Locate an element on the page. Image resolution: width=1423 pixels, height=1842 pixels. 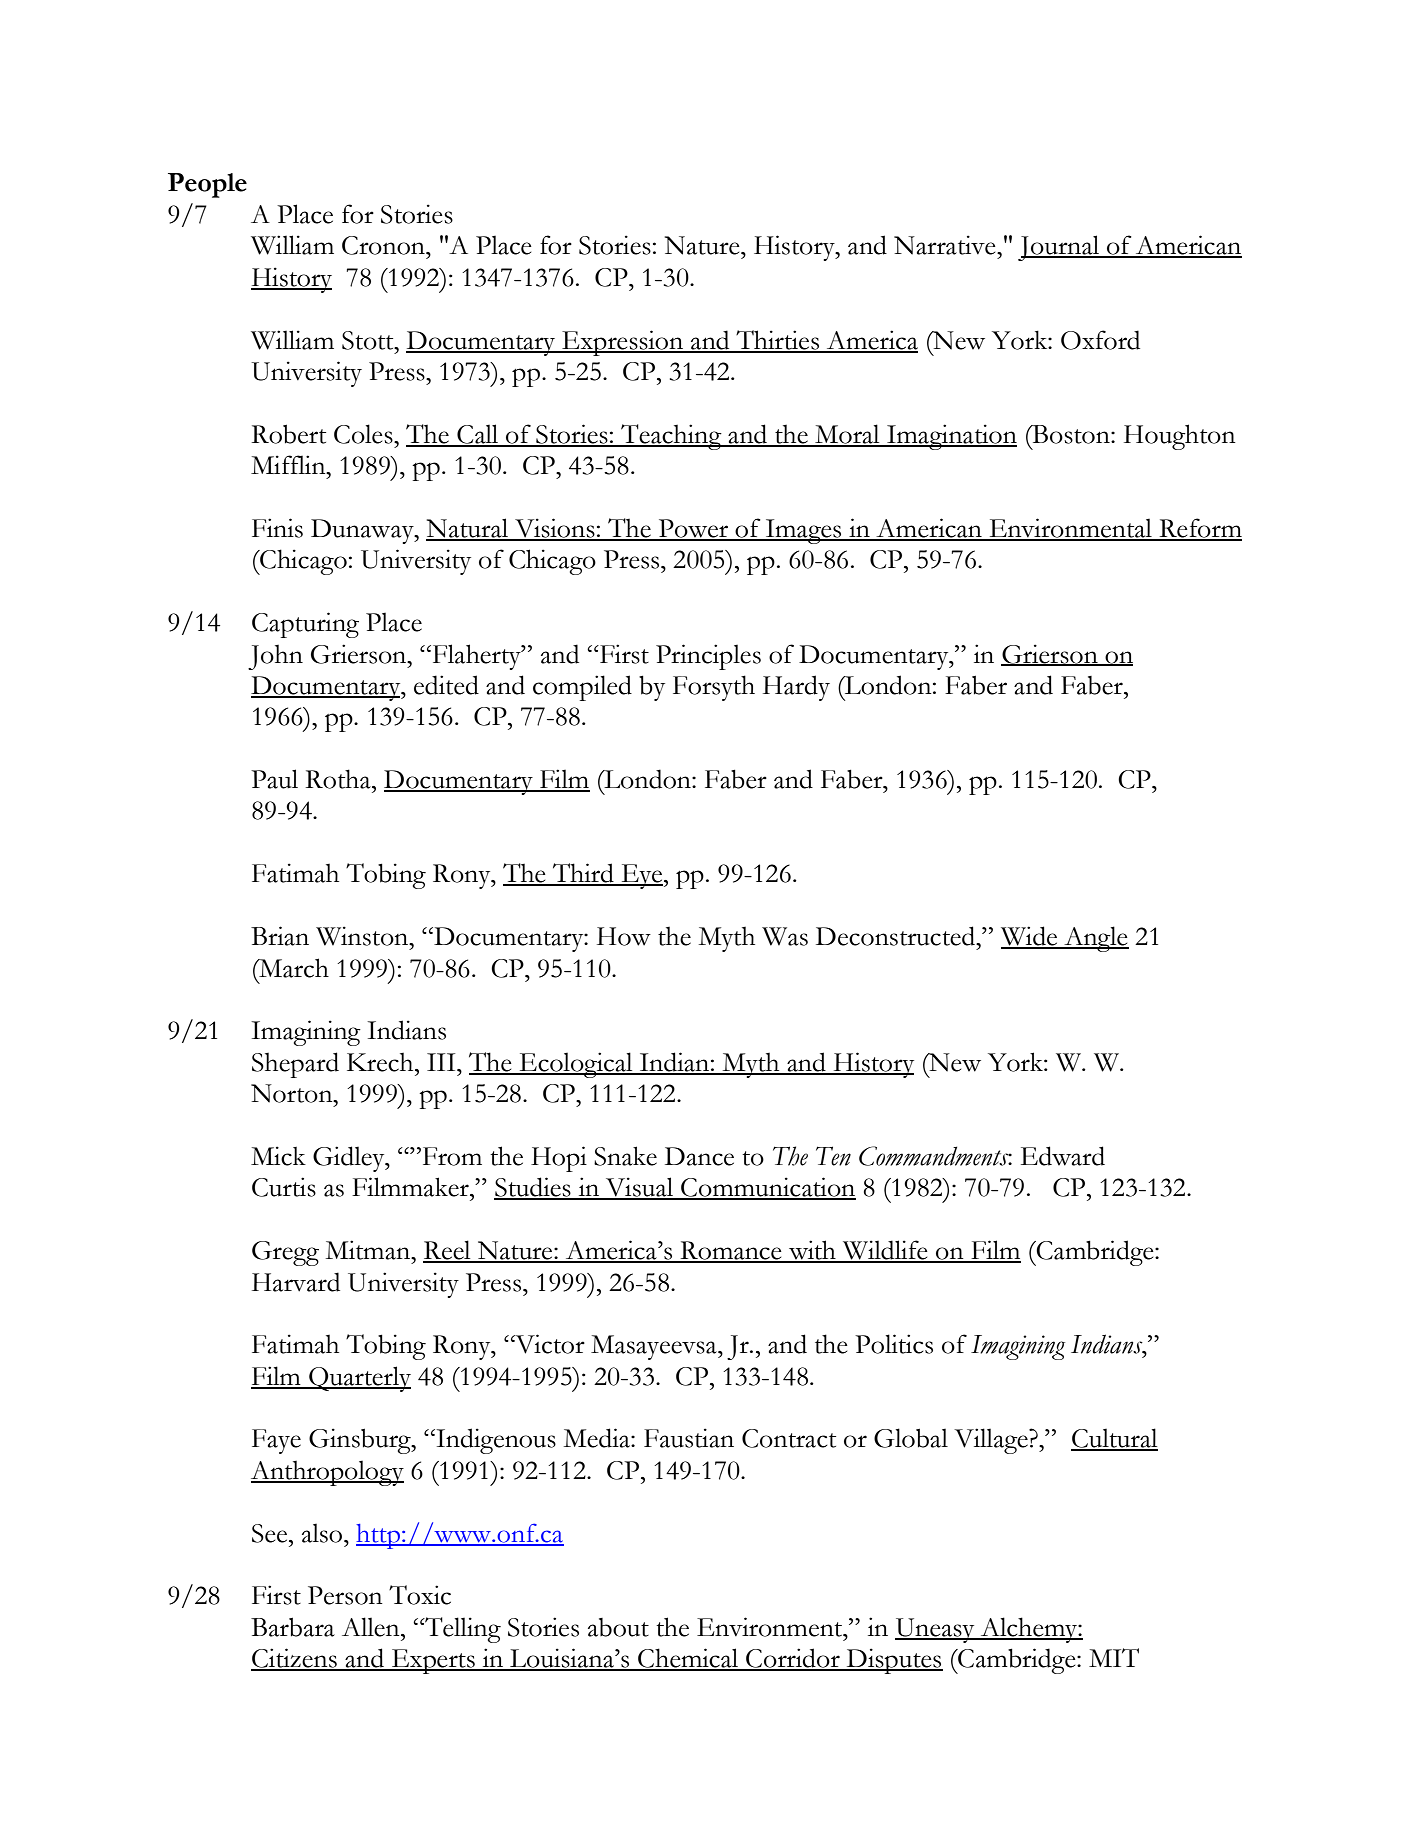
Chemical is located at coordinates (688, 1659).
